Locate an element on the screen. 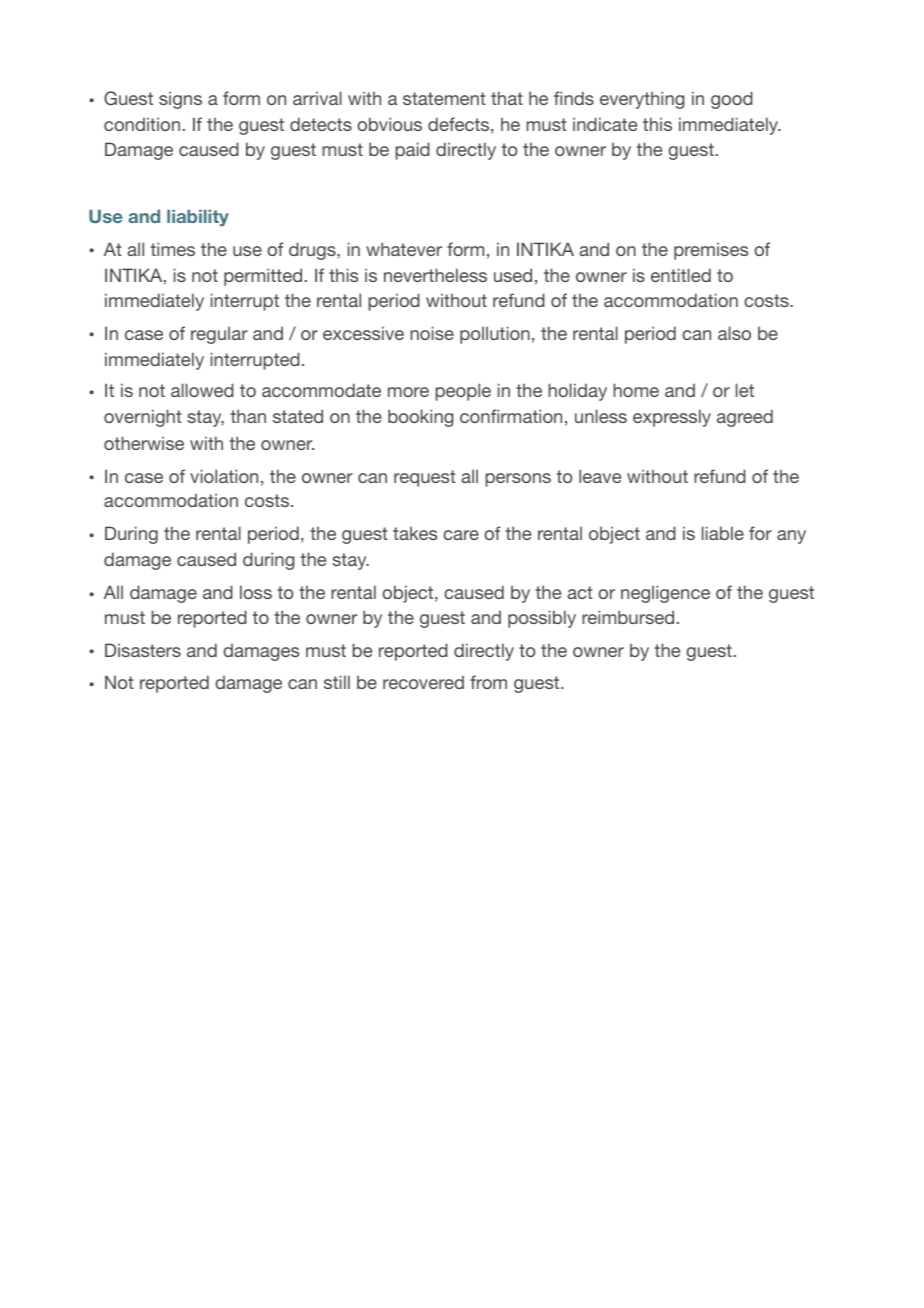 This screenshot has height=1308, width=924. from is located at coordinates (488, 682).
